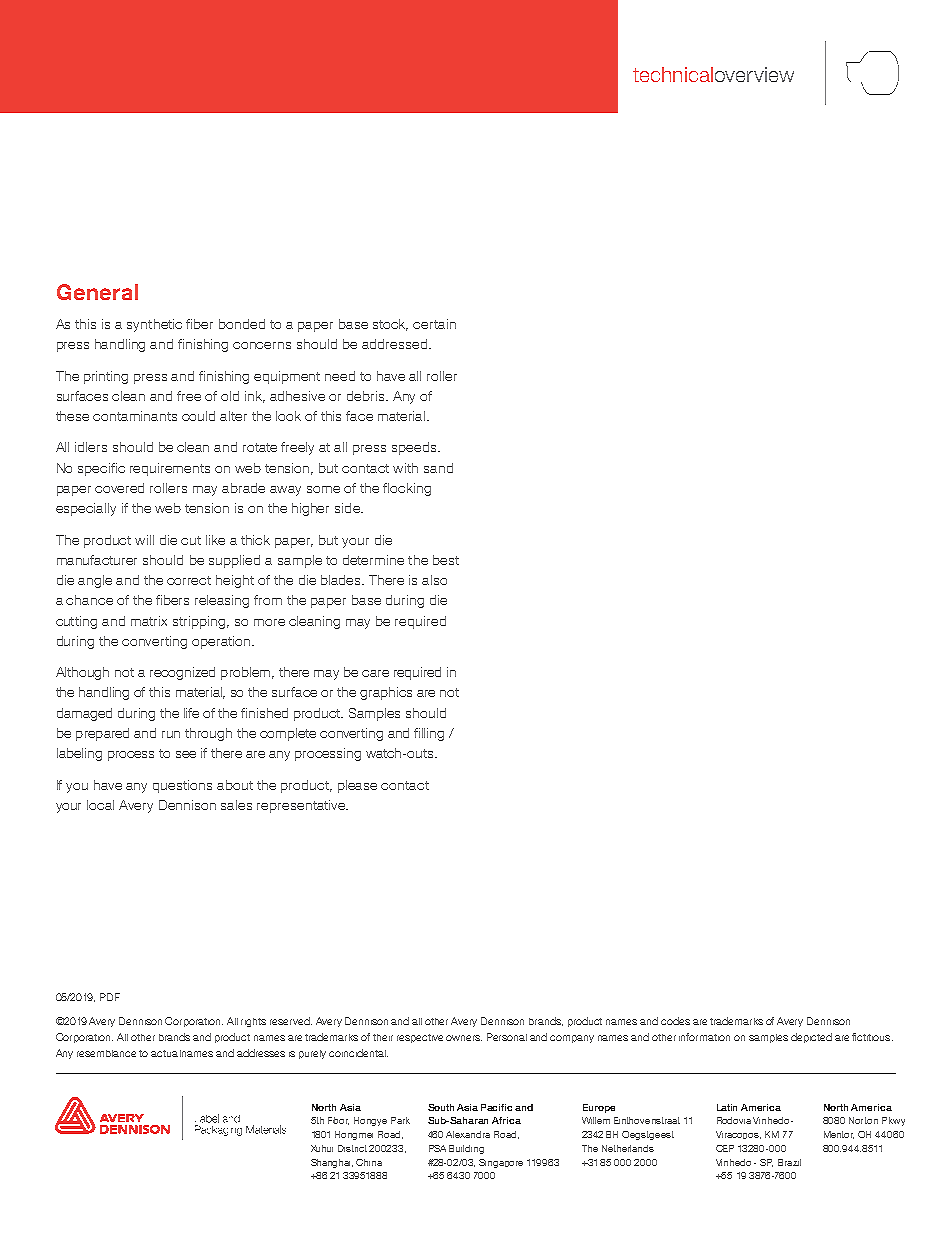 The height and width of the page is (1233, 952). Describe the element at coordinates (106, 1053) in the page. I see `resemblance` at that location.
